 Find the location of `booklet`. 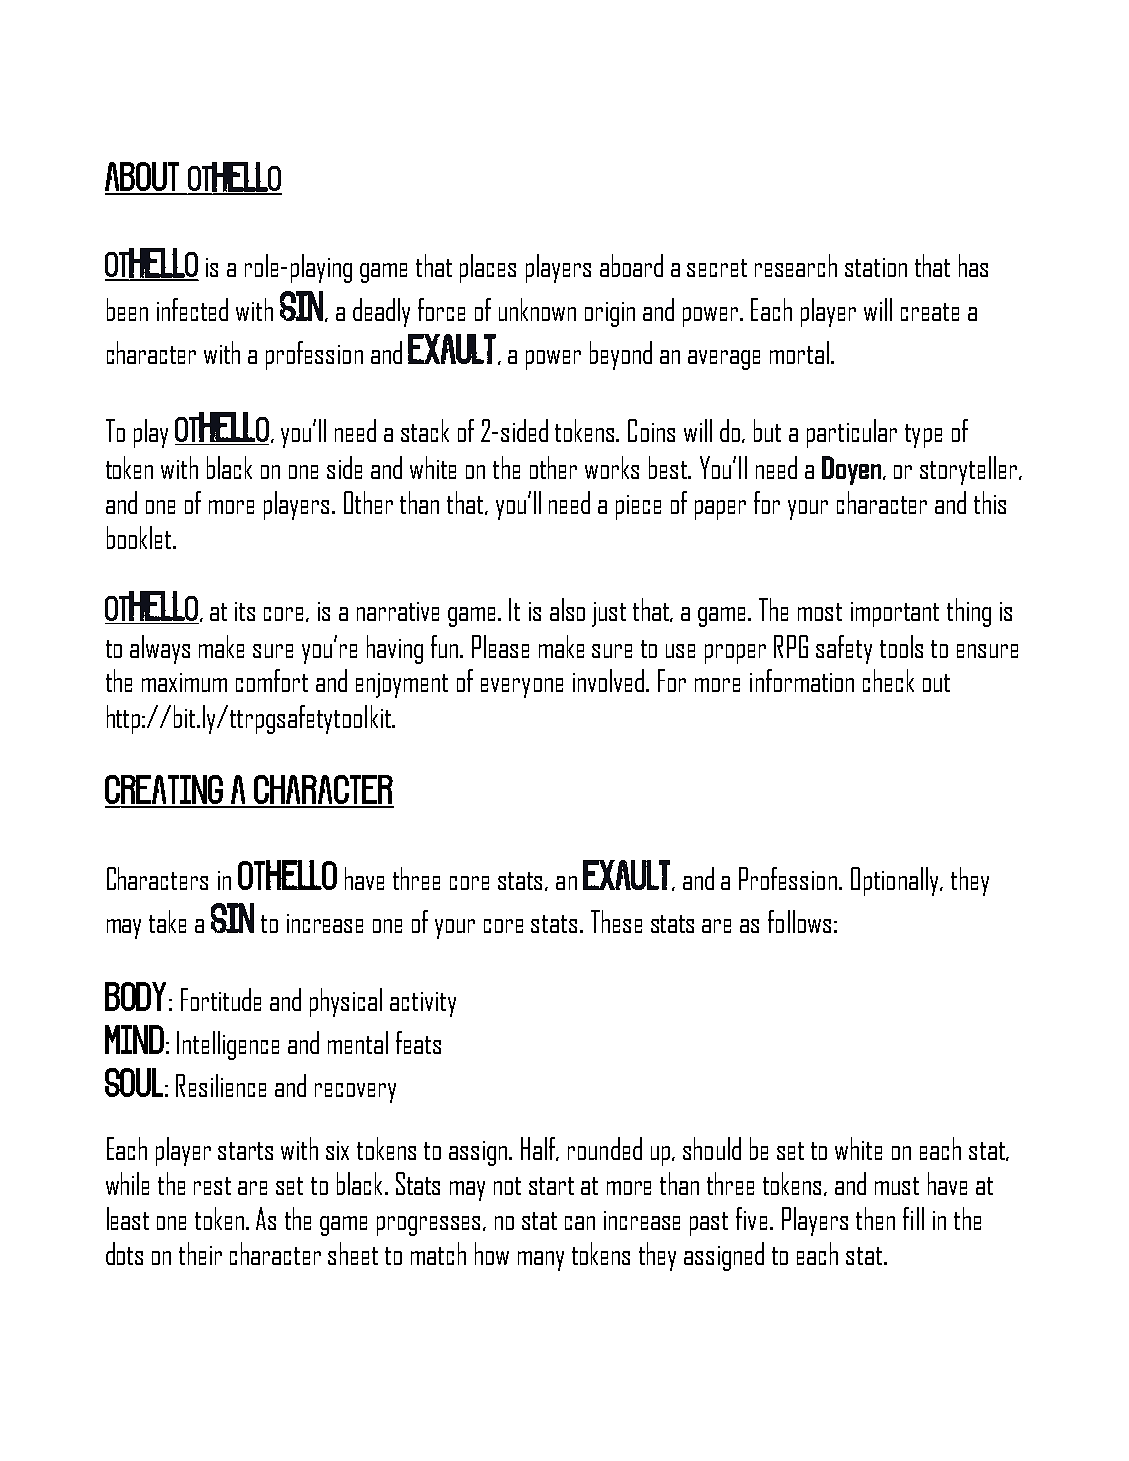

booklet is located at coordinates (139, 537).
